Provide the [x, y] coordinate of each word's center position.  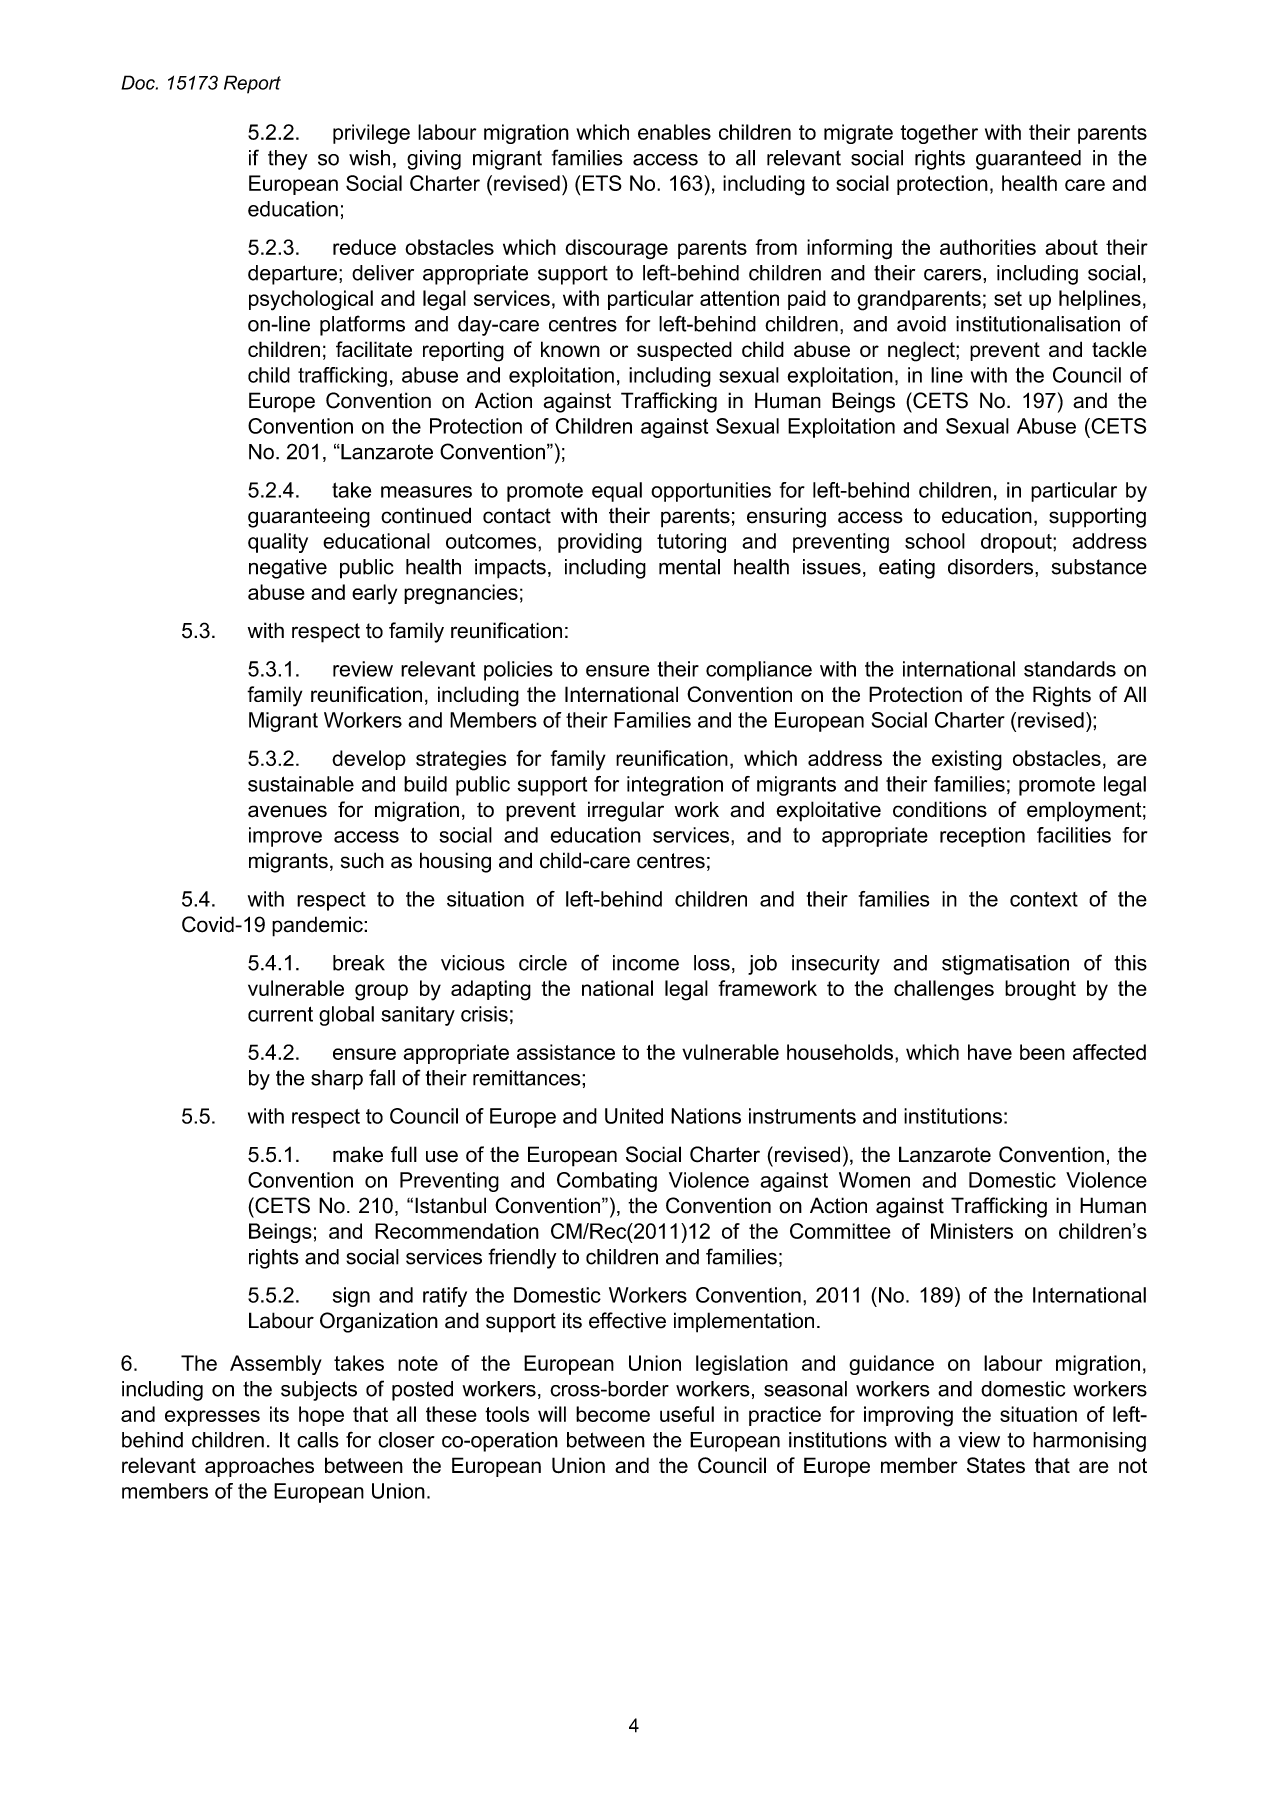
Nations [706, 1116]
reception [982, 837]
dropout [1017, 543]
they [288, 160]
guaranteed [1028, 160]
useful [687, 1414]
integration [675, 786]
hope [321, 1416]
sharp [337, 1080]
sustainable [301, 784]
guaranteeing [309, 517]
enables [674, 132]
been [1042, 1052]
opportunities [711, 492]
